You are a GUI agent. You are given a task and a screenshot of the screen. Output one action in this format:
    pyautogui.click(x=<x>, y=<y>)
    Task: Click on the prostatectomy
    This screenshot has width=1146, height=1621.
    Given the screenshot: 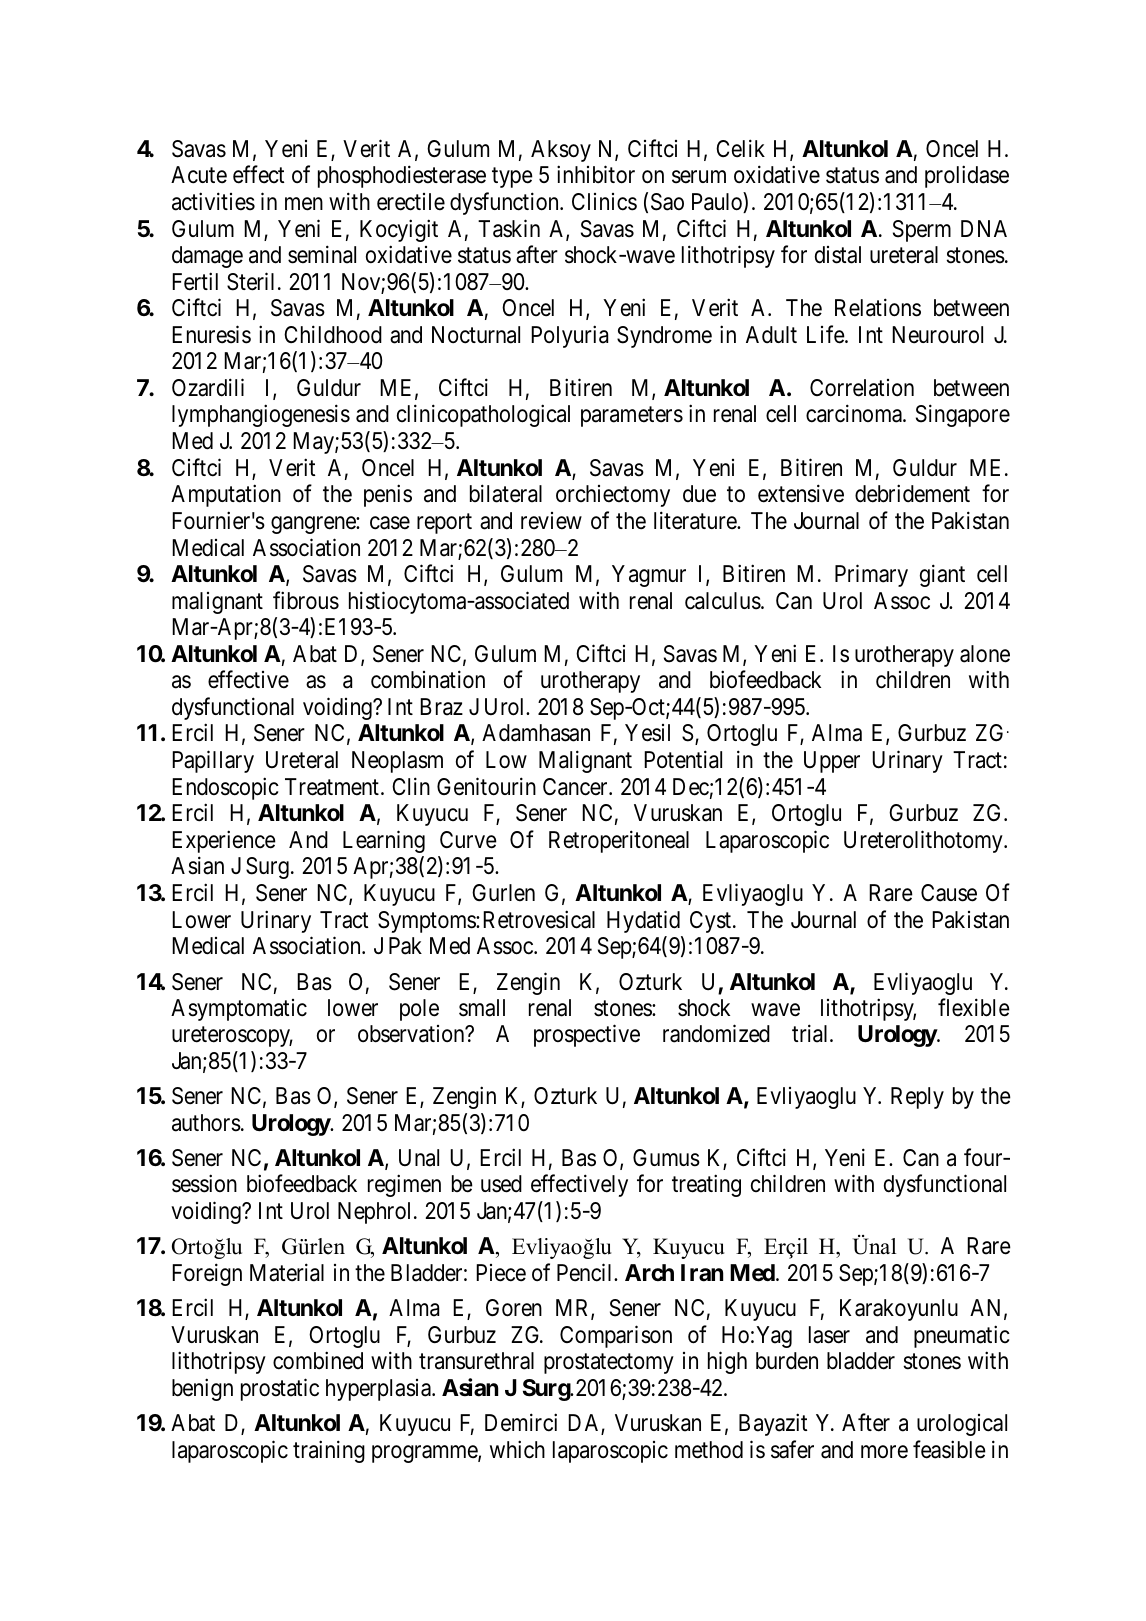 What is the action you would take?
    pyautogui.click(x=609, y=1364)
